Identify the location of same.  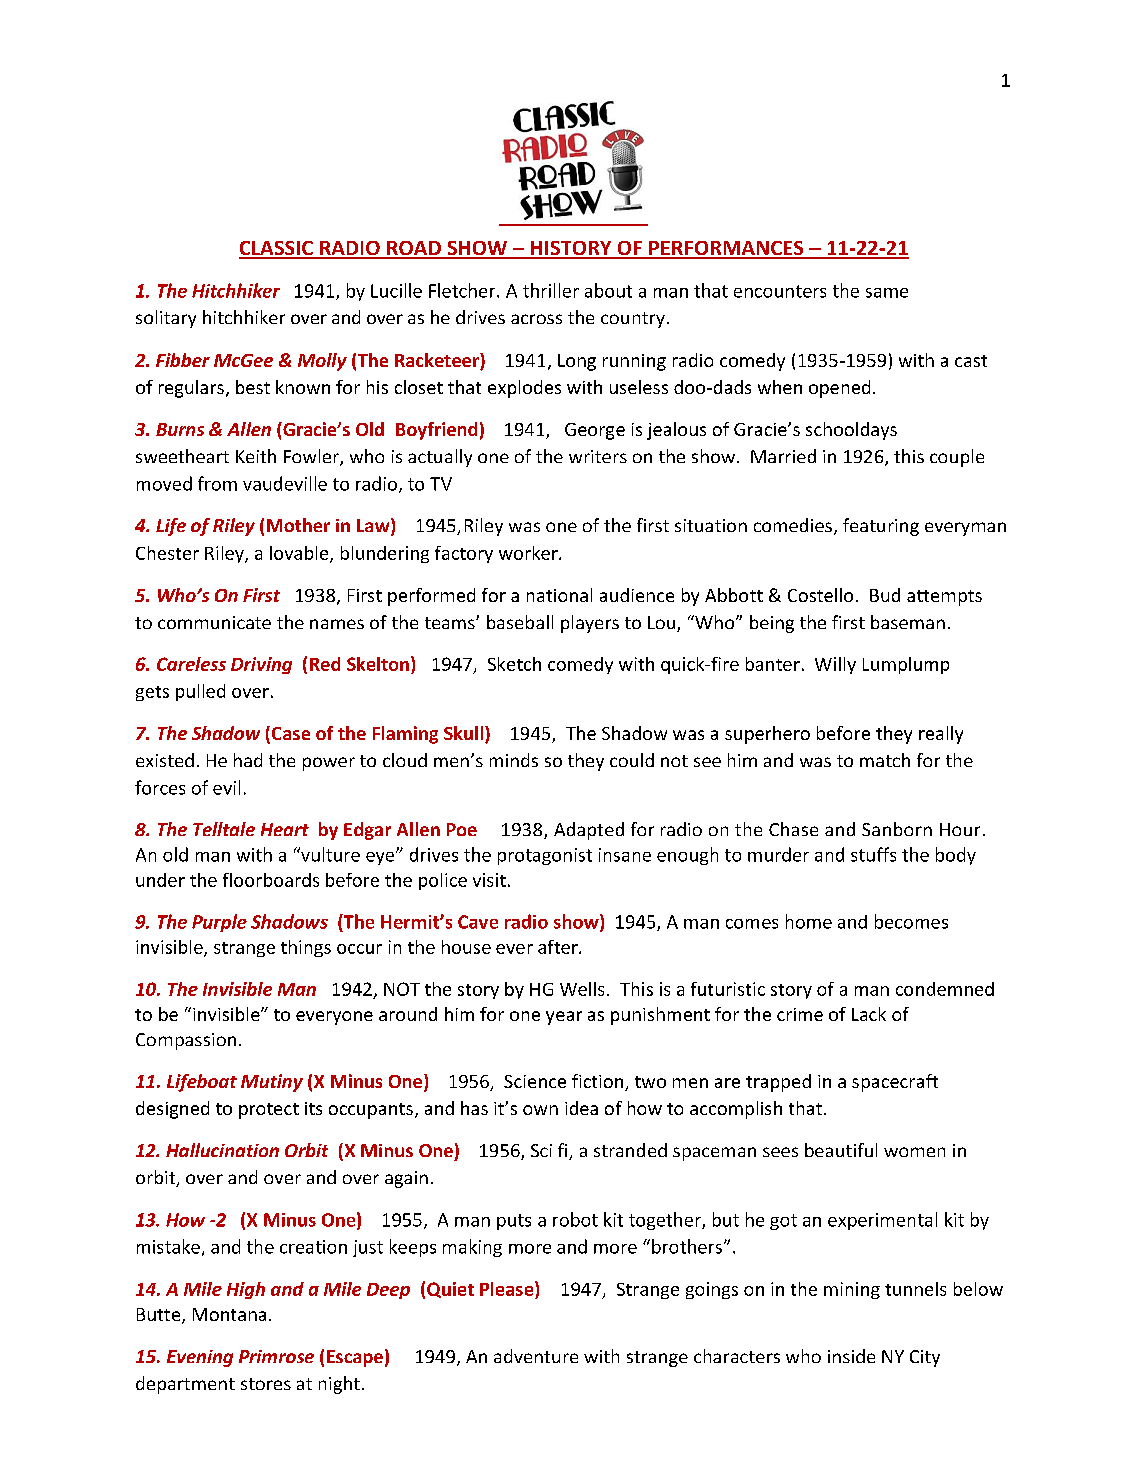
(887, 293).
